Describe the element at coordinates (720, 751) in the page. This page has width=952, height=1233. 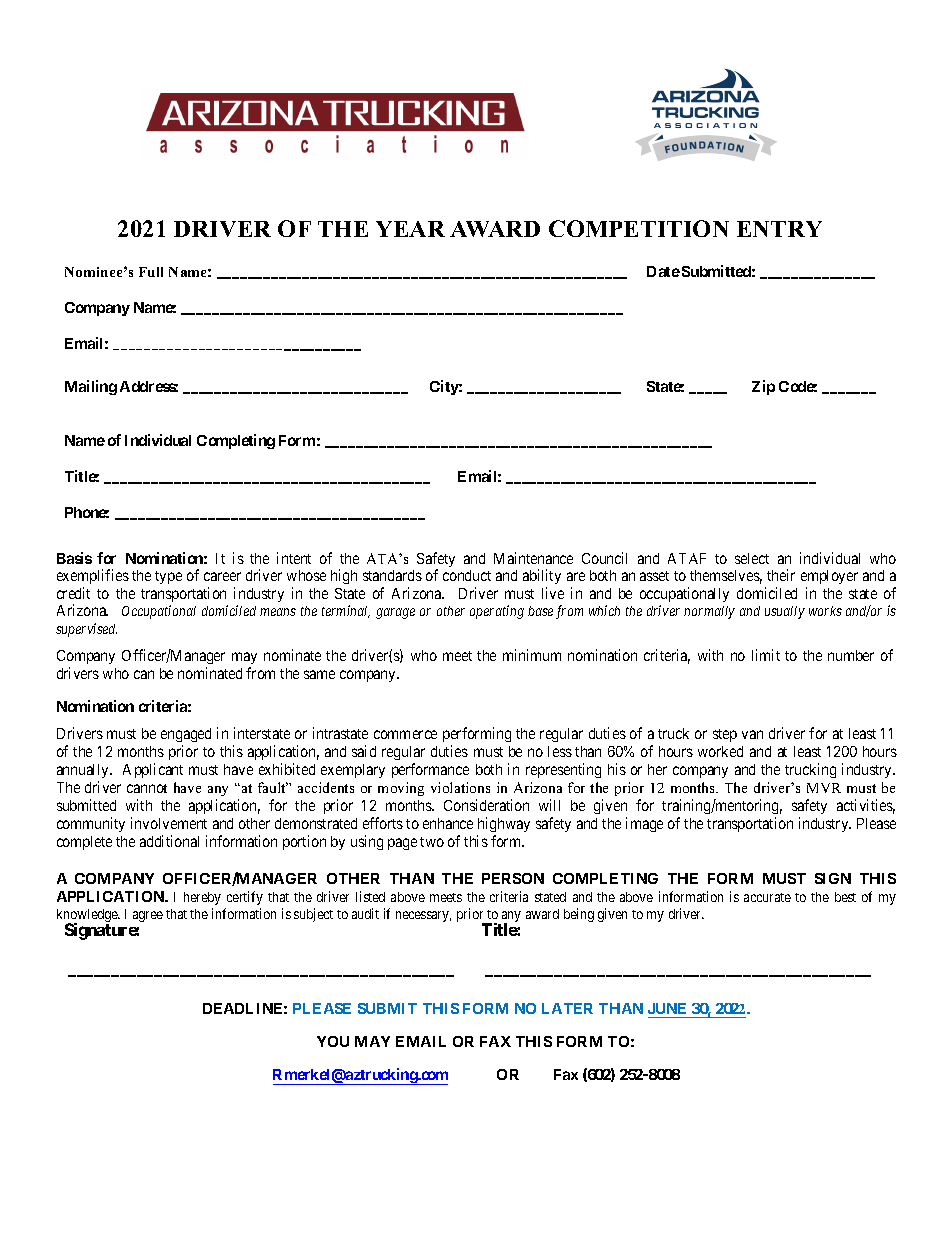
I see `worked` at that location.
